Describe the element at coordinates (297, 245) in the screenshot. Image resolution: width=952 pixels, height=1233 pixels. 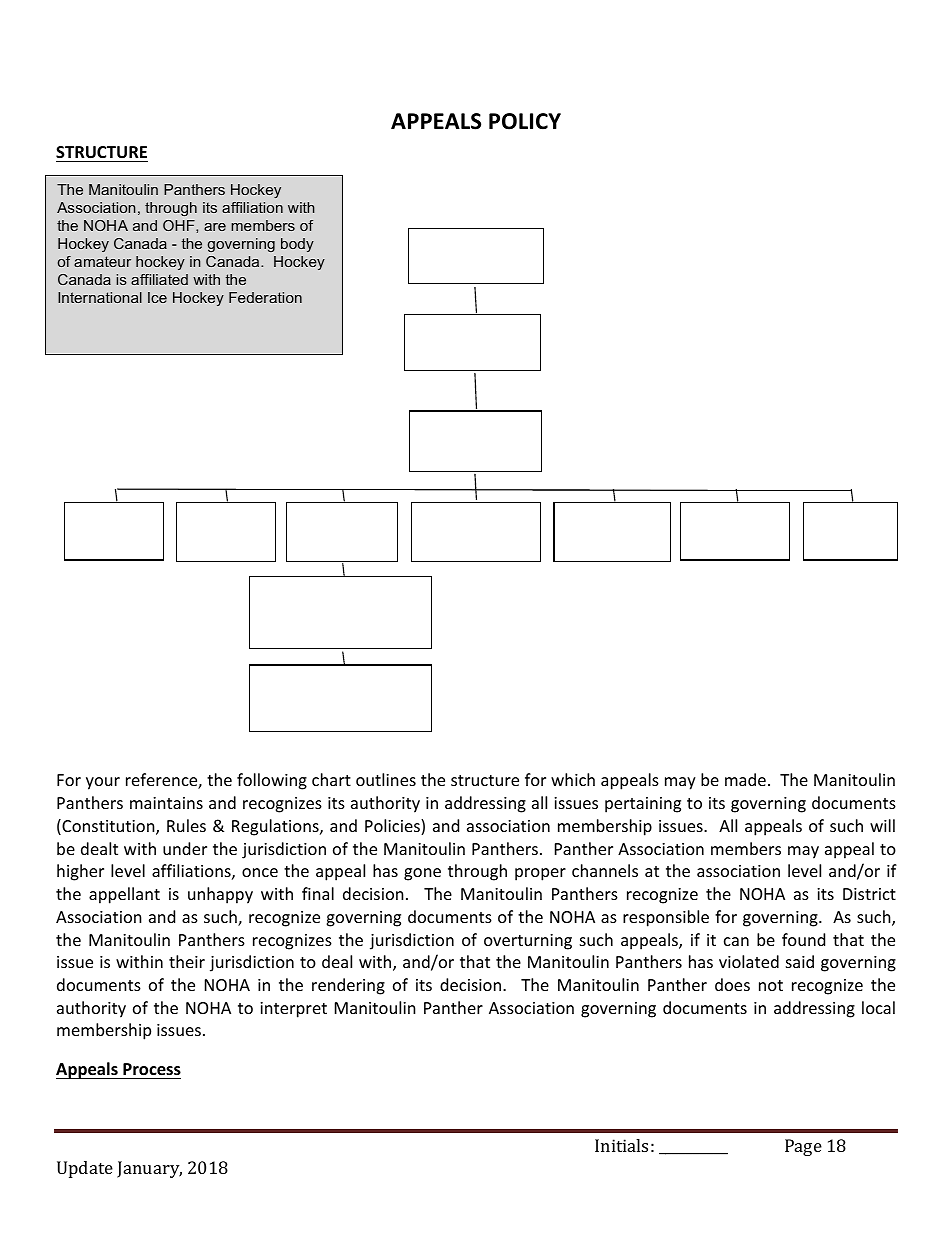
I see `body` at that location.
